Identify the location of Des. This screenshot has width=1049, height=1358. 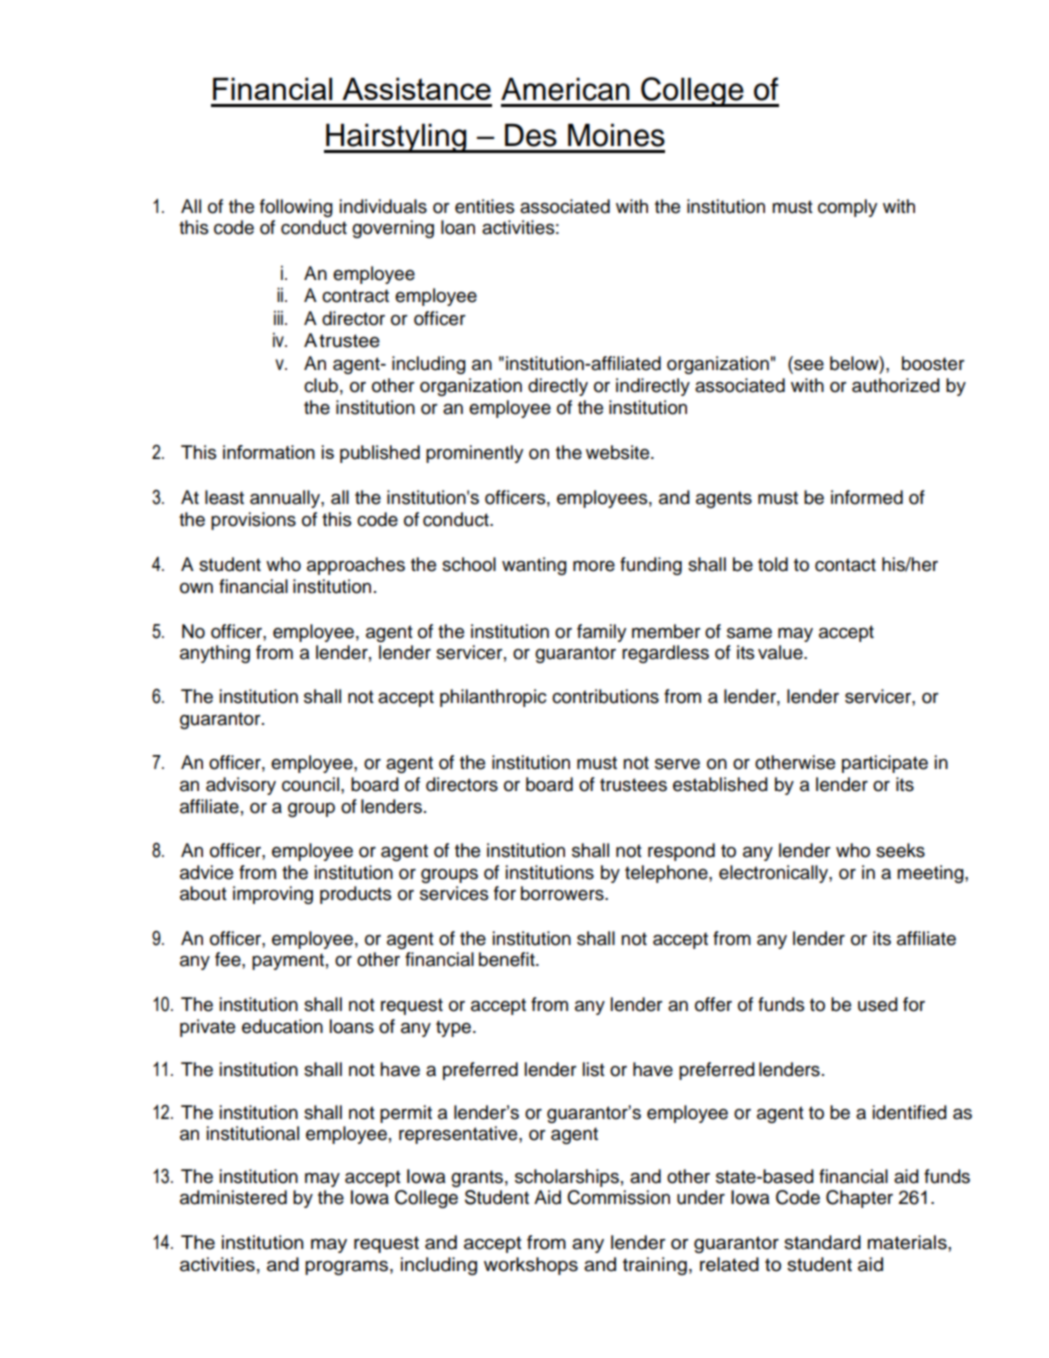
(531, 135).
